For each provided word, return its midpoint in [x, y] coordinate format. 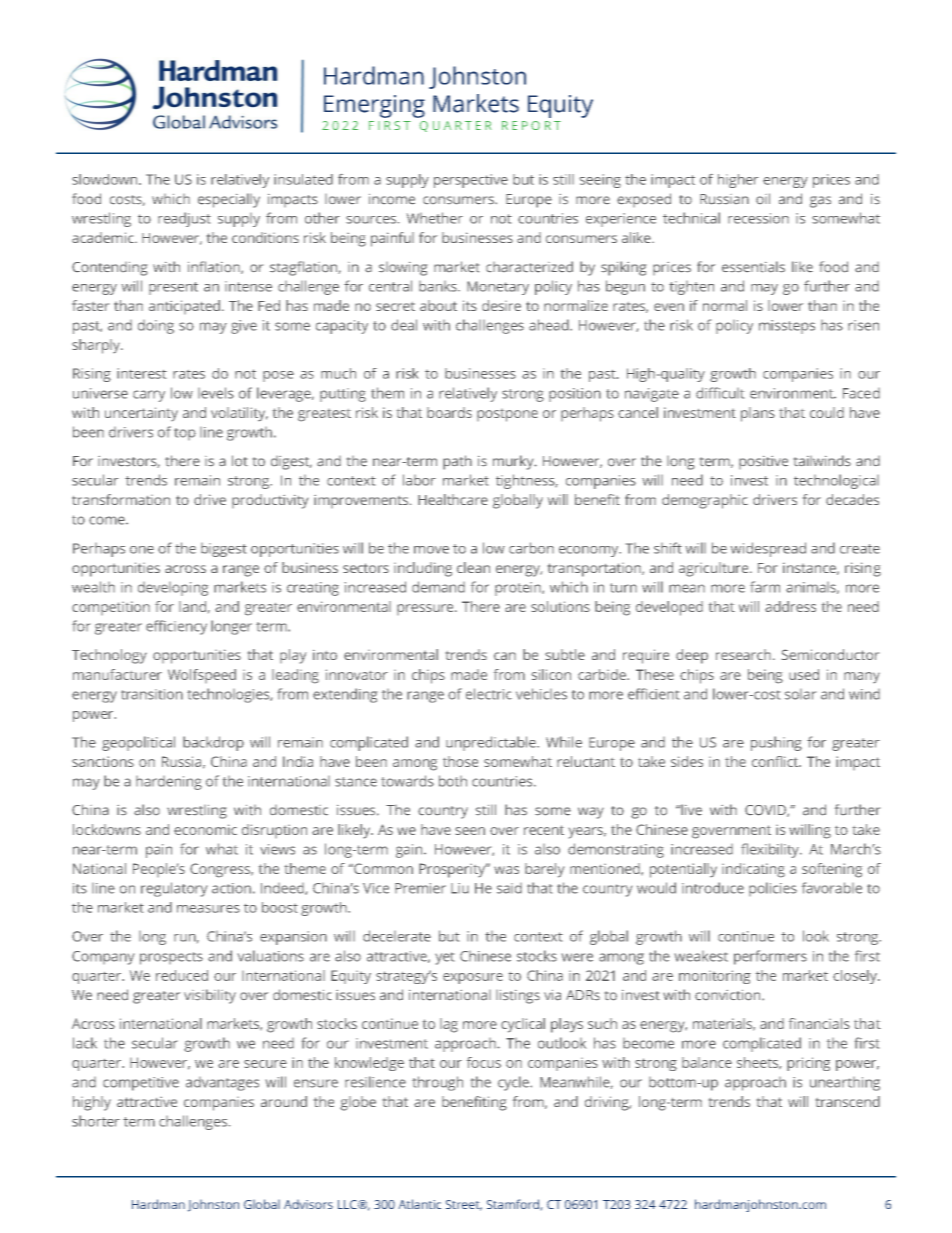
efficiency [176, 627]
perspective [471, 181]
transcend [848, 1101]
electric [489, 694]
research [743, 654]
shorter [96, 1121]
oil [763, 198]
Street [464, 1205]
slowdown [106, 179]
